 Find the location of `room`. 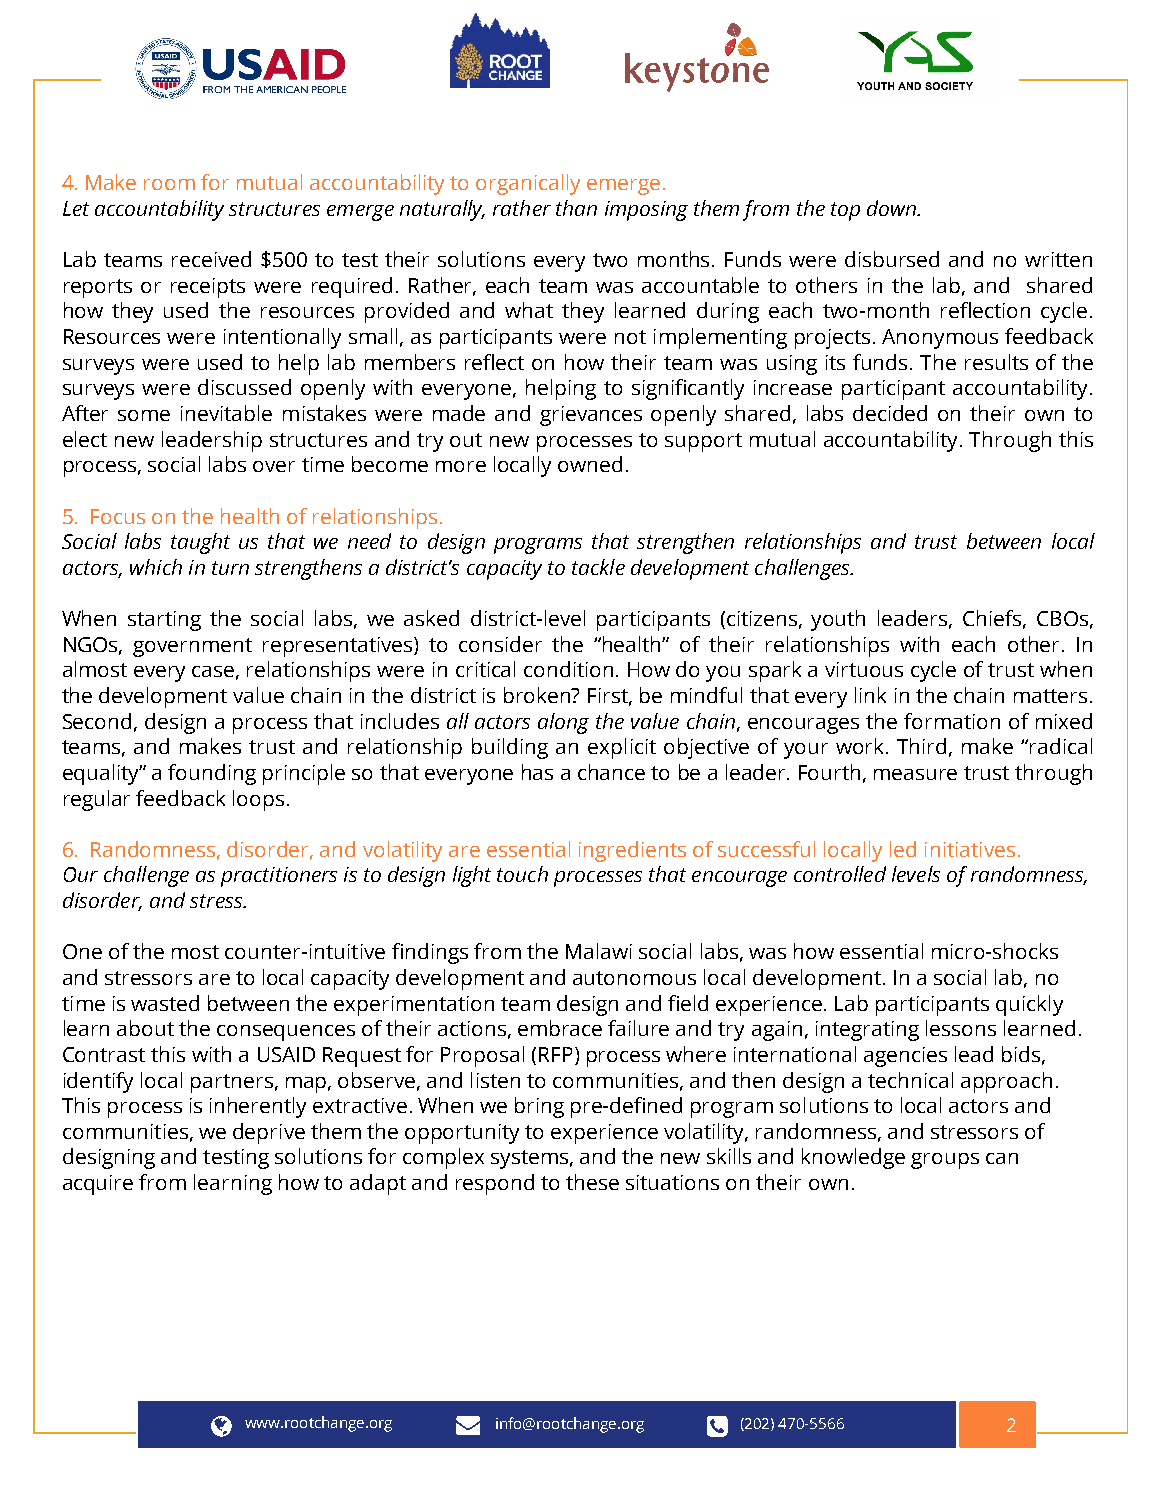

room is located at coordinates (169, 184).
